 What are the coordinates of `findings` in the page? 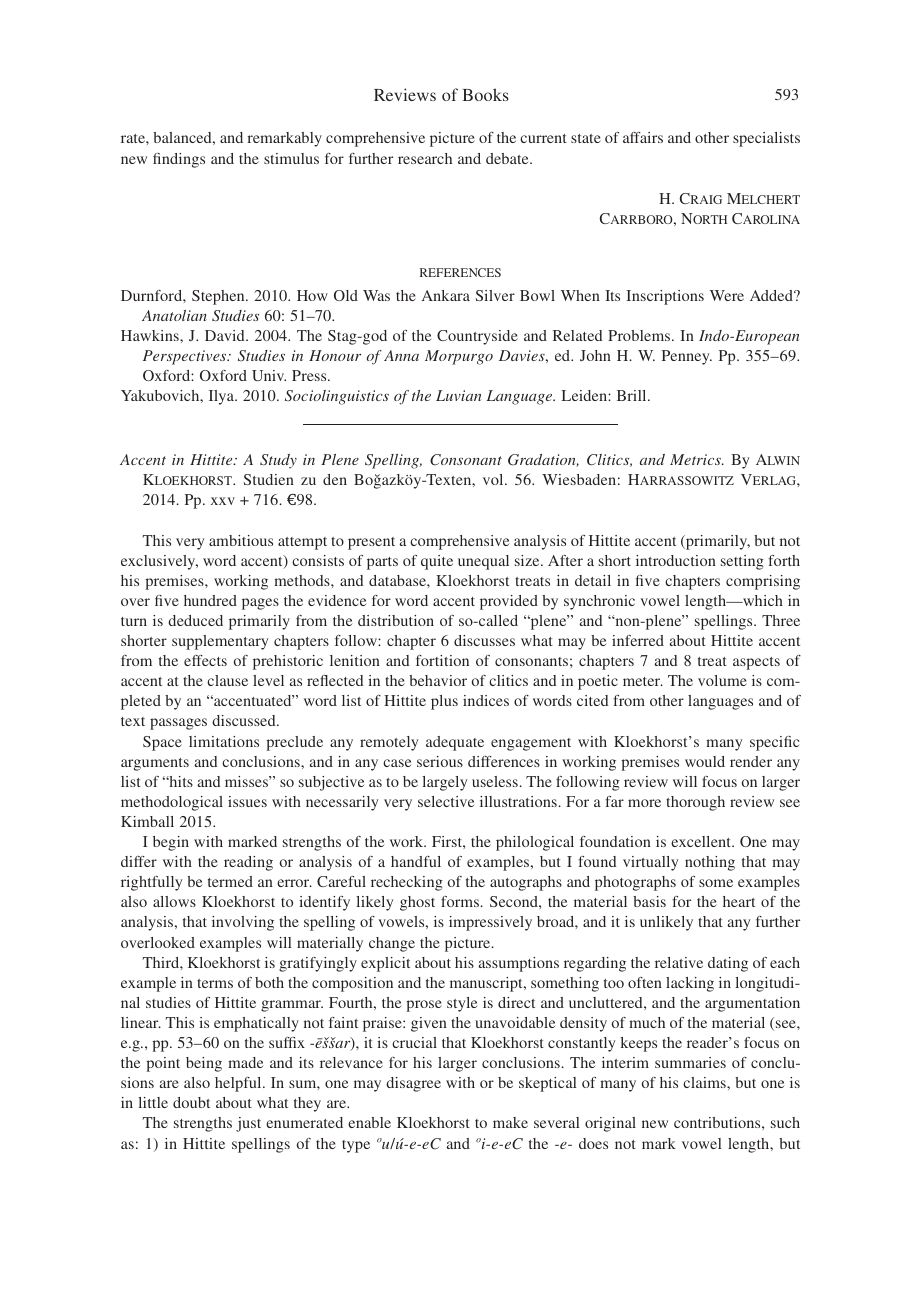 It's located at (179, 160).
